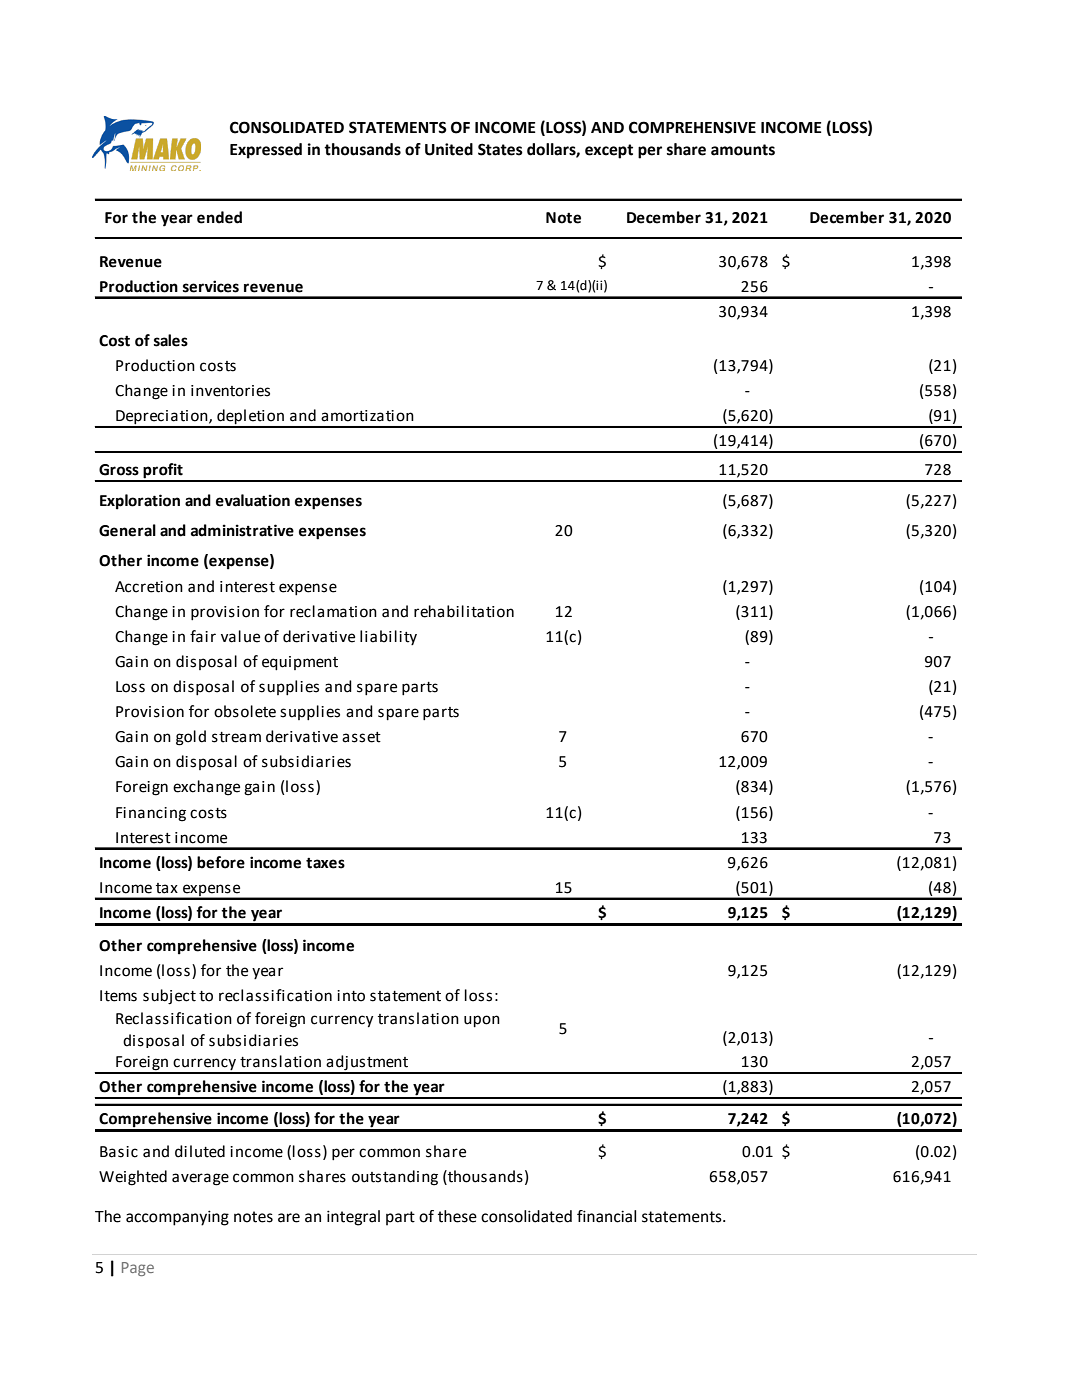 The image size is (1079, 1397). I want to click on except, so click(609, 151).
